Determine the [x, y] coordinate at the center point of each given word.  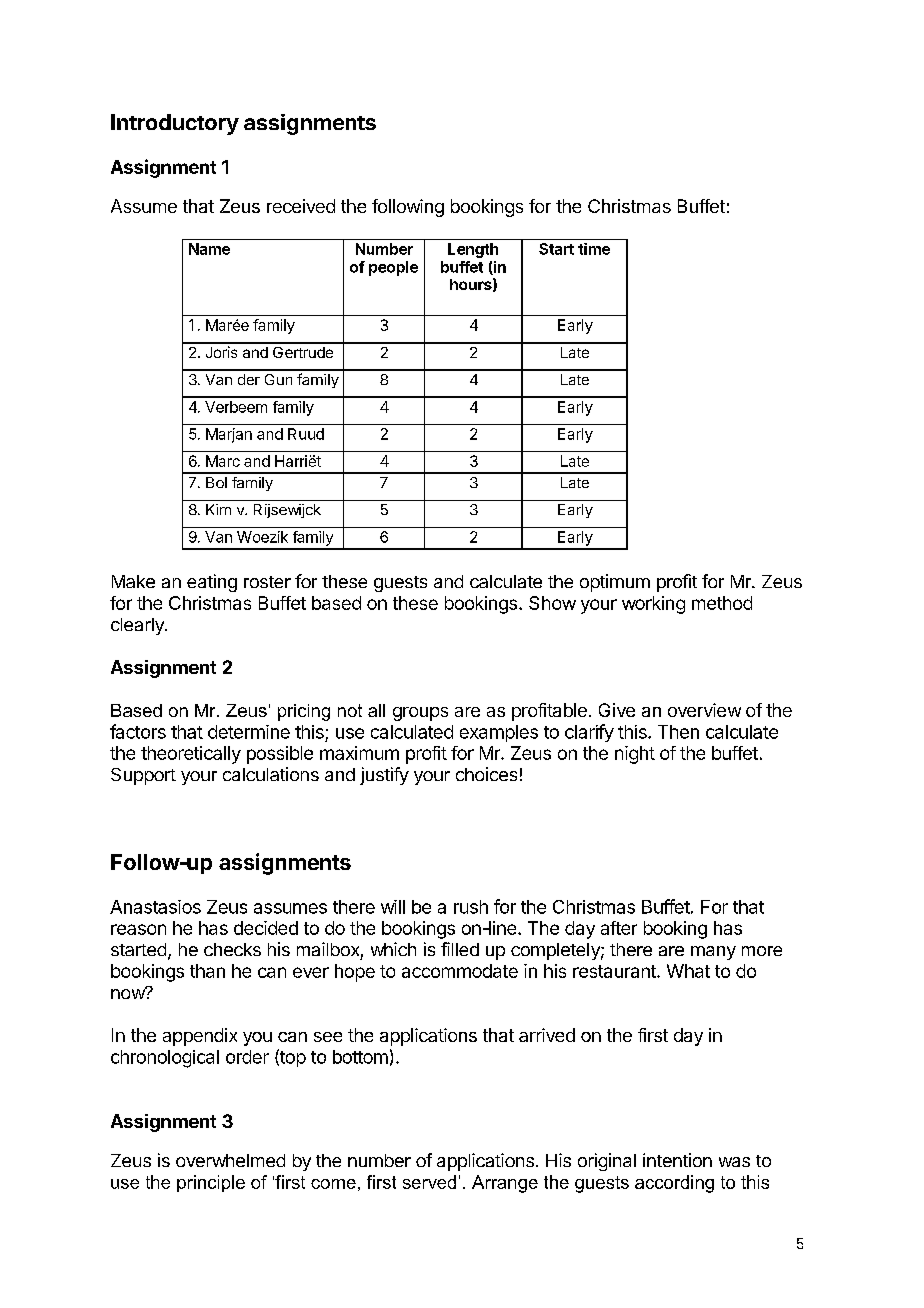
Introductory [175, 124]
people [393, 268]
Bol [216, 482]
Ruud [306, 434]
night [635, 755]
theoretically [191, 755]
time [594, 249]
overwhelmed [230, 1160]
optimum [615, 583]
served [429, 1182]
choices [486, 774]
